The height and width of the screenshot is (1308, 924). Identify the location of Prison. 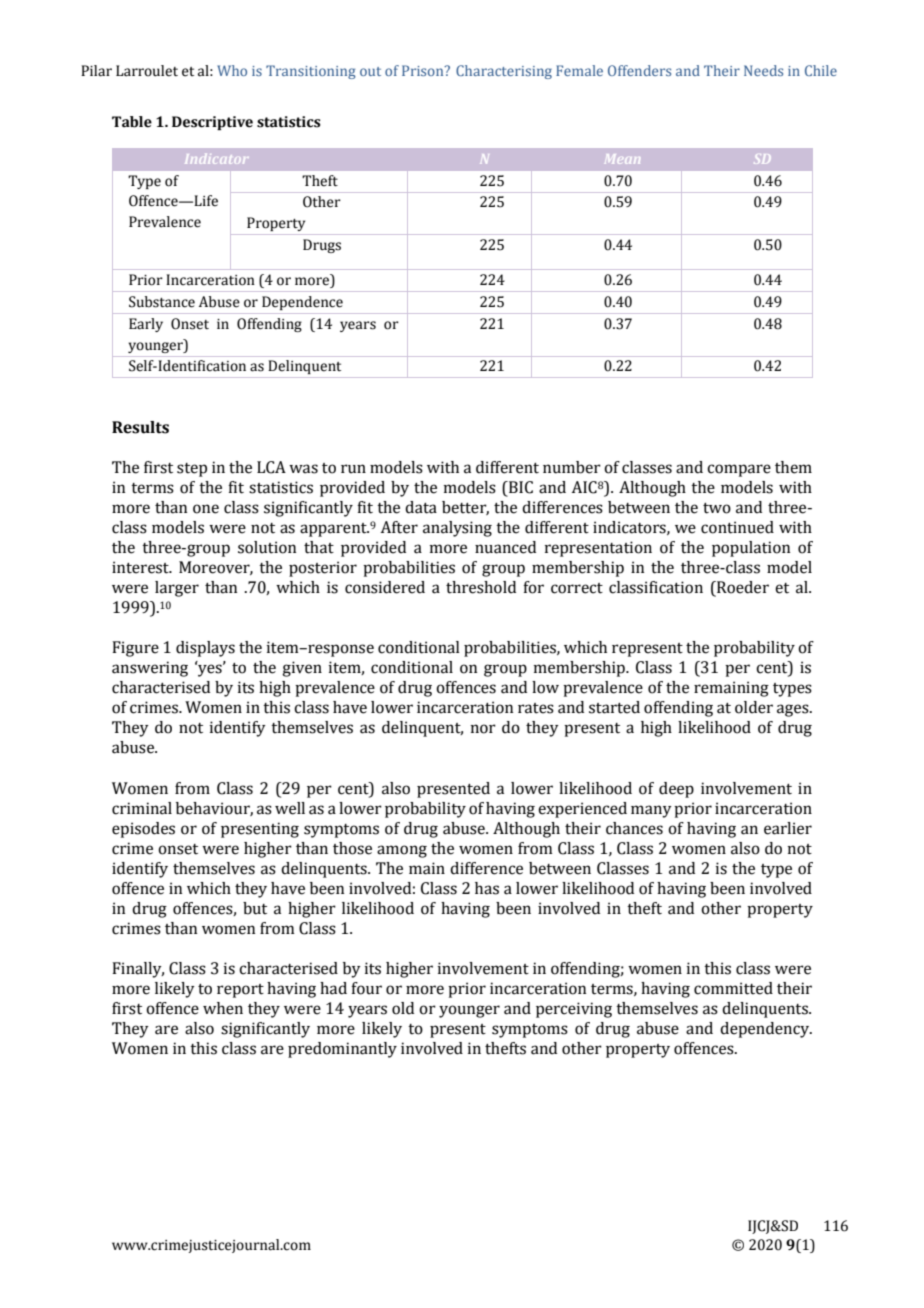
(424, 70).
